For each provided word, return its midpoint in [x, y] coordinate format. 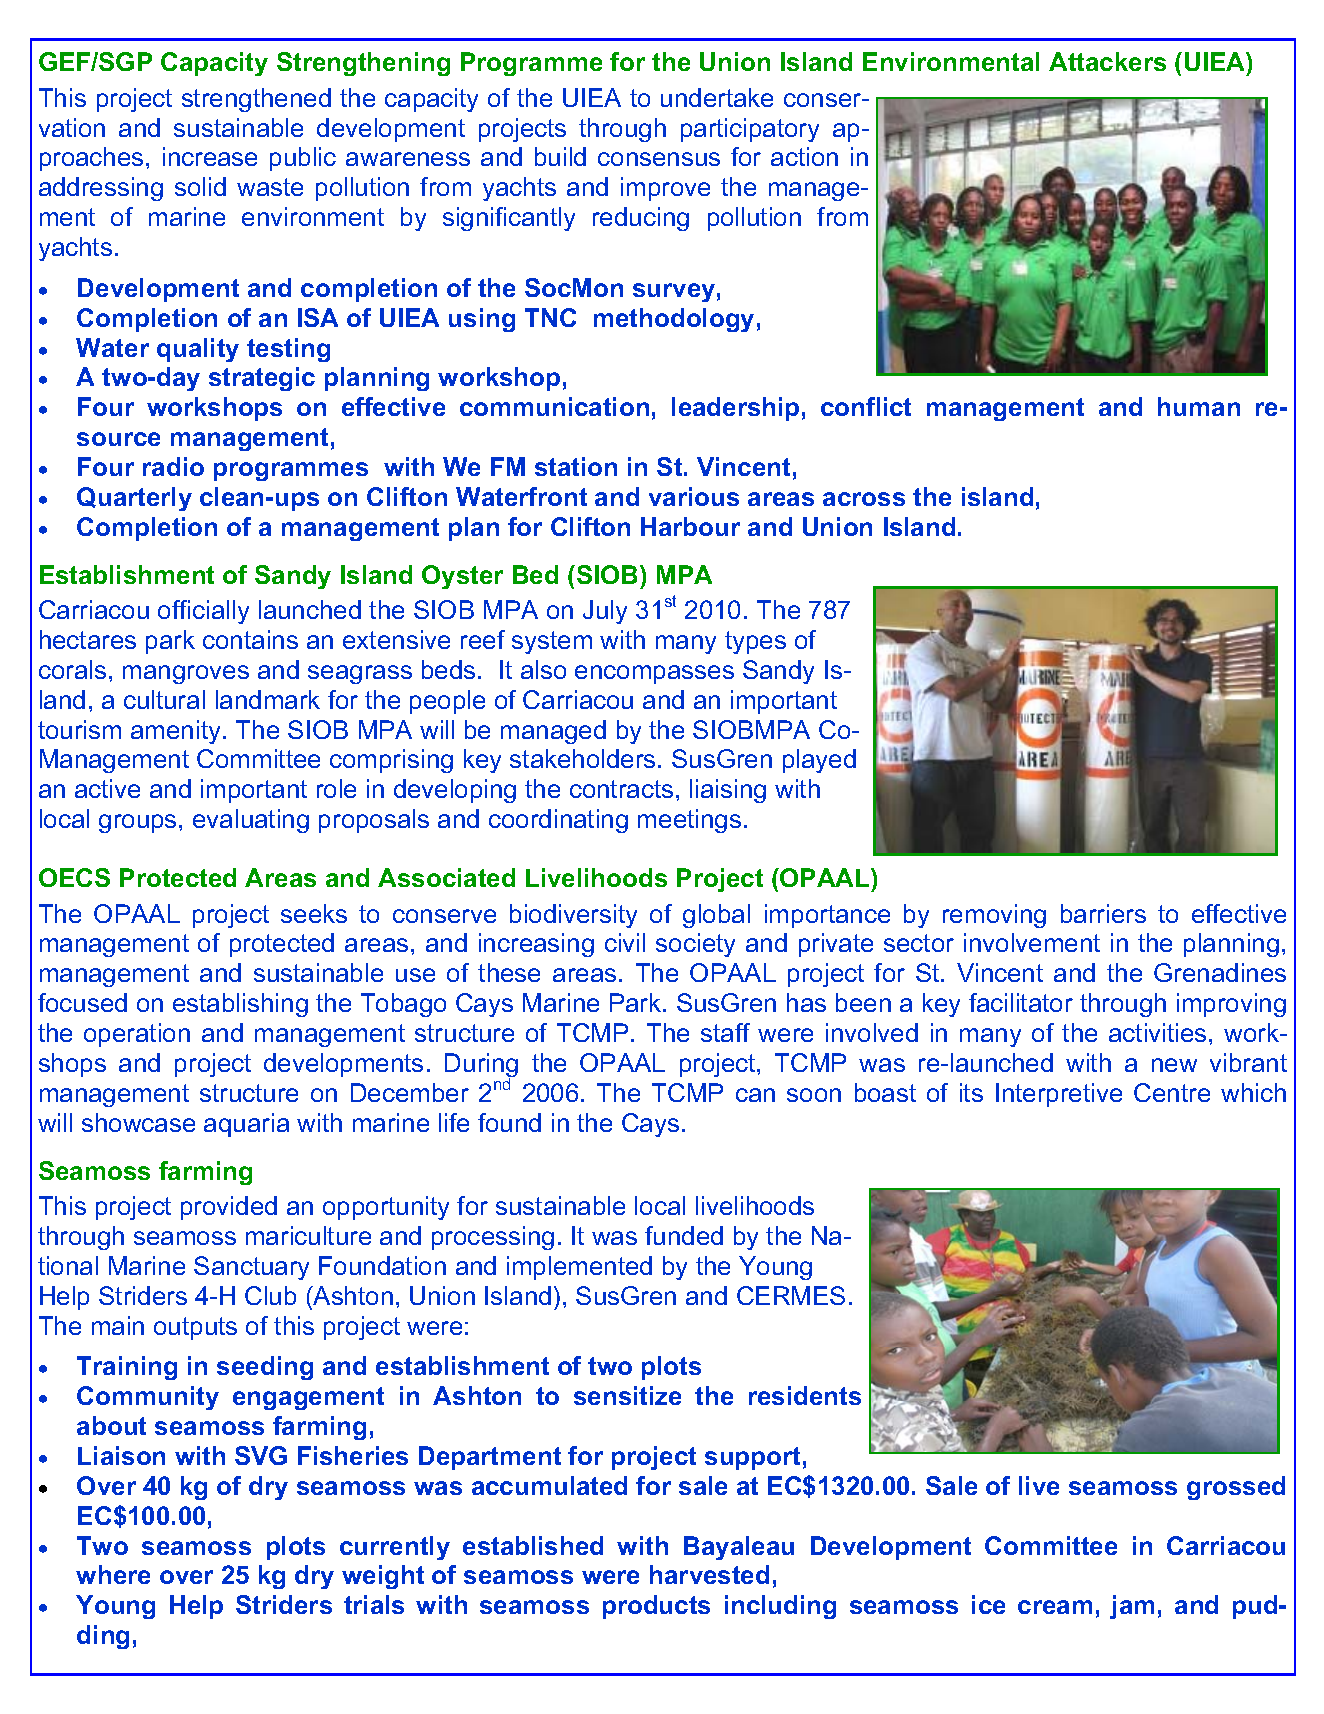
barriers [1103, 913]
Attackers [1107, 61]
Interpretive [1059, 1095]
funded [684, 1235]
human [1199, 406]
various [694, 496]
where [113, 1574]
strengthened [256, 100]
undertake [717, 97]
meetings [689, 821]
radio [173, 466]
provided [229, 1208]
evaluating [251, 821]
